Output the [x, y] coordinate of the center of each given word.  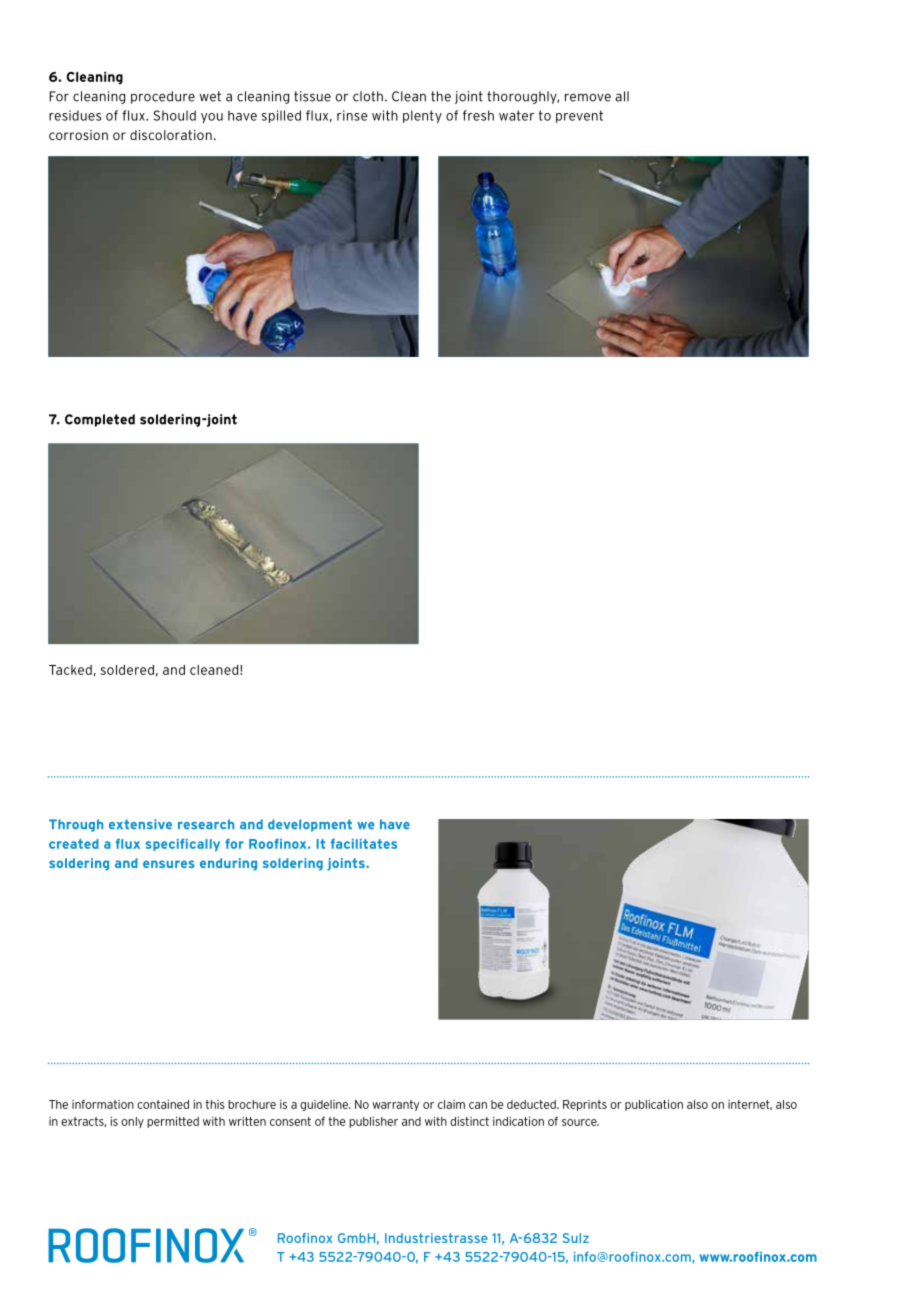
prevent [579, 116]
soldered [127, 670]
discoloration [171, 135]
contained [163, 1104]
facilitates [364, 844]
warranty [395, 1105]
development [310, 825]
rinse [352, 115]
